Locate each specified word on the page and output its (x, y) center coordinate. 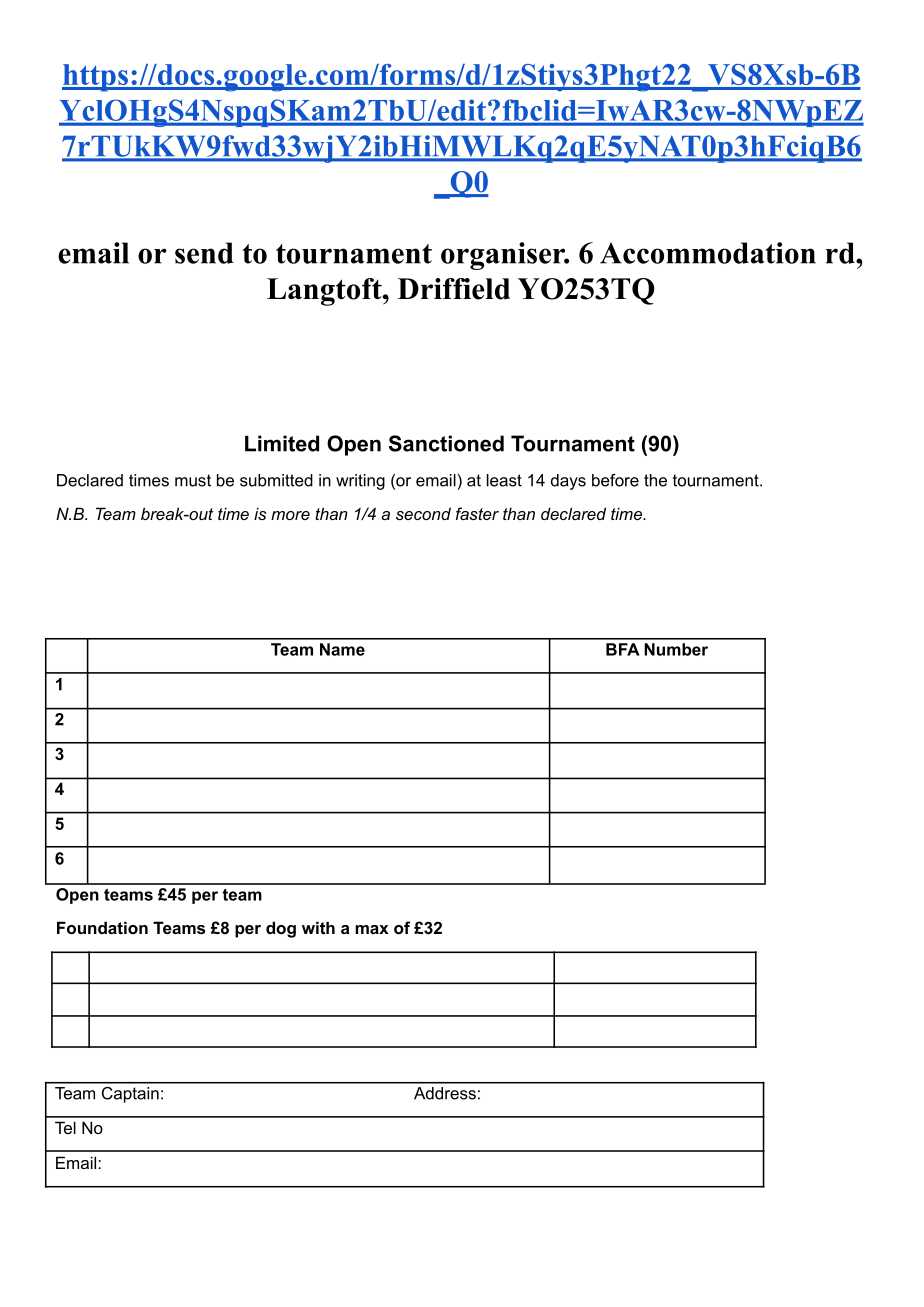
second (423, 513)
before (615, 480)
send (204, 253)
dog (281, 929)
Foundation (102, 927)
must (193, 480)
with (318, 927)
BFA (623, 649)
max (372, 929)
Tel (65, 1127)
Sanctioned (446, 443)
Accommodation (708, 253)
